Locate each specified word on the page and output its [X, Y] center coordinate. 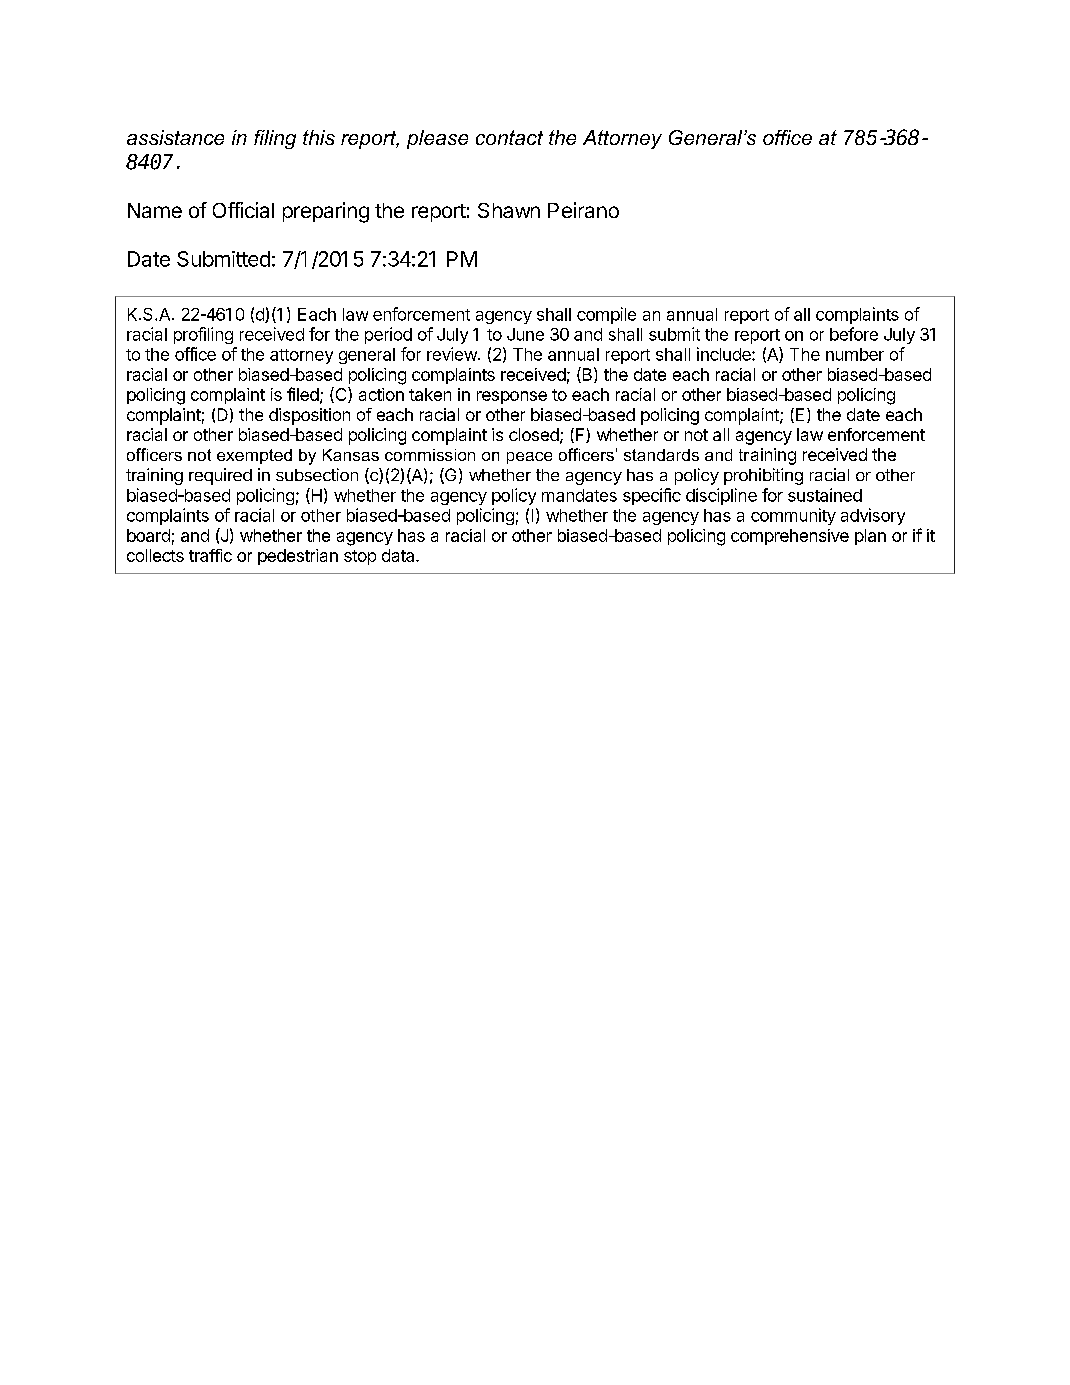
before [854, 334]
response [512, 397]
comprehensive [790, 537]
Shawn [509, 210]
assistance [175, 137]
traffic [210, 555]
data [399, 555]
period [388, 335]
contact [509, 137]
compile [606, 315]
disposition [309, 416]
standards [661, 455]
